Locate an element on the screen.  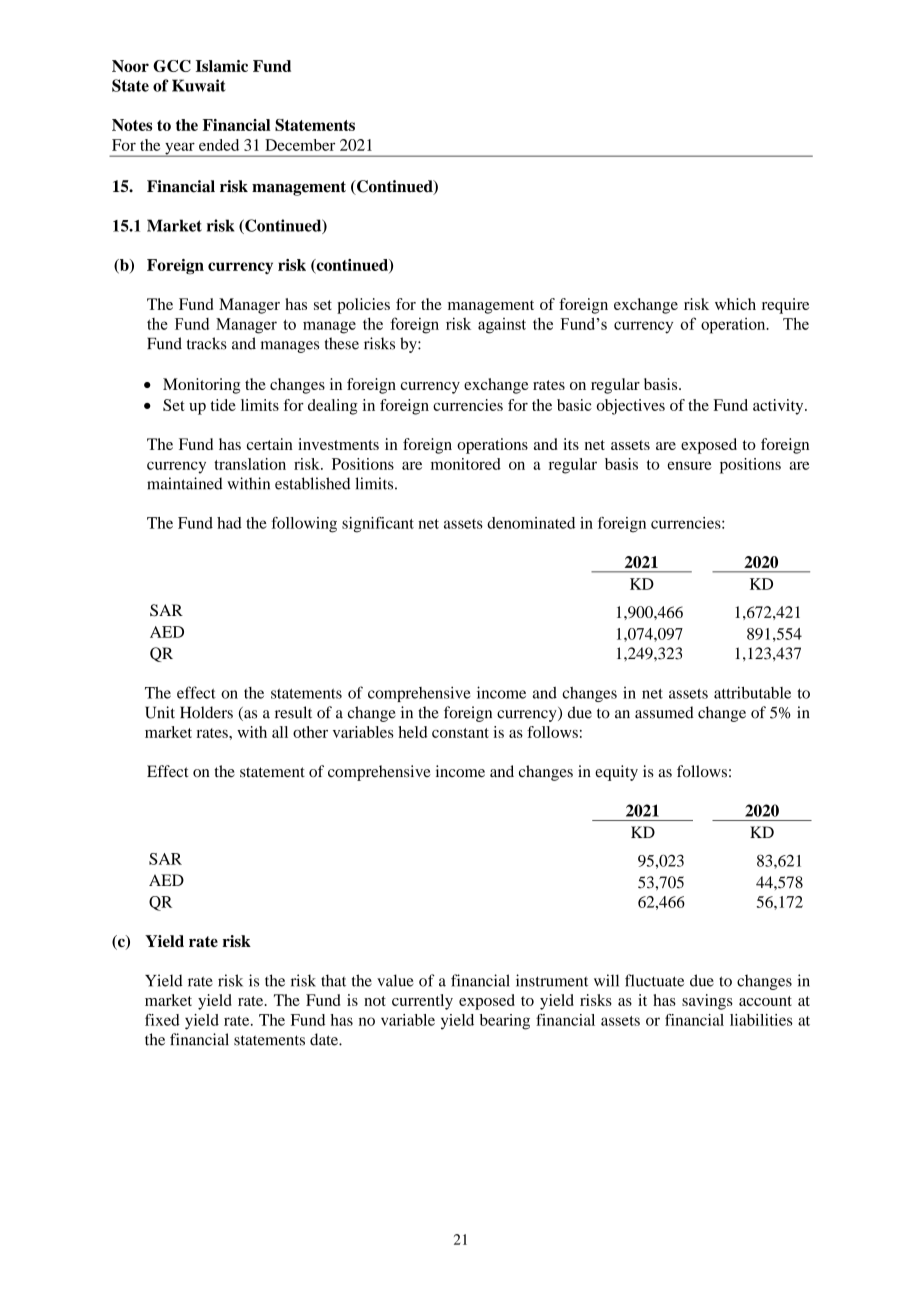
against is located at coordinates (502, 326).
